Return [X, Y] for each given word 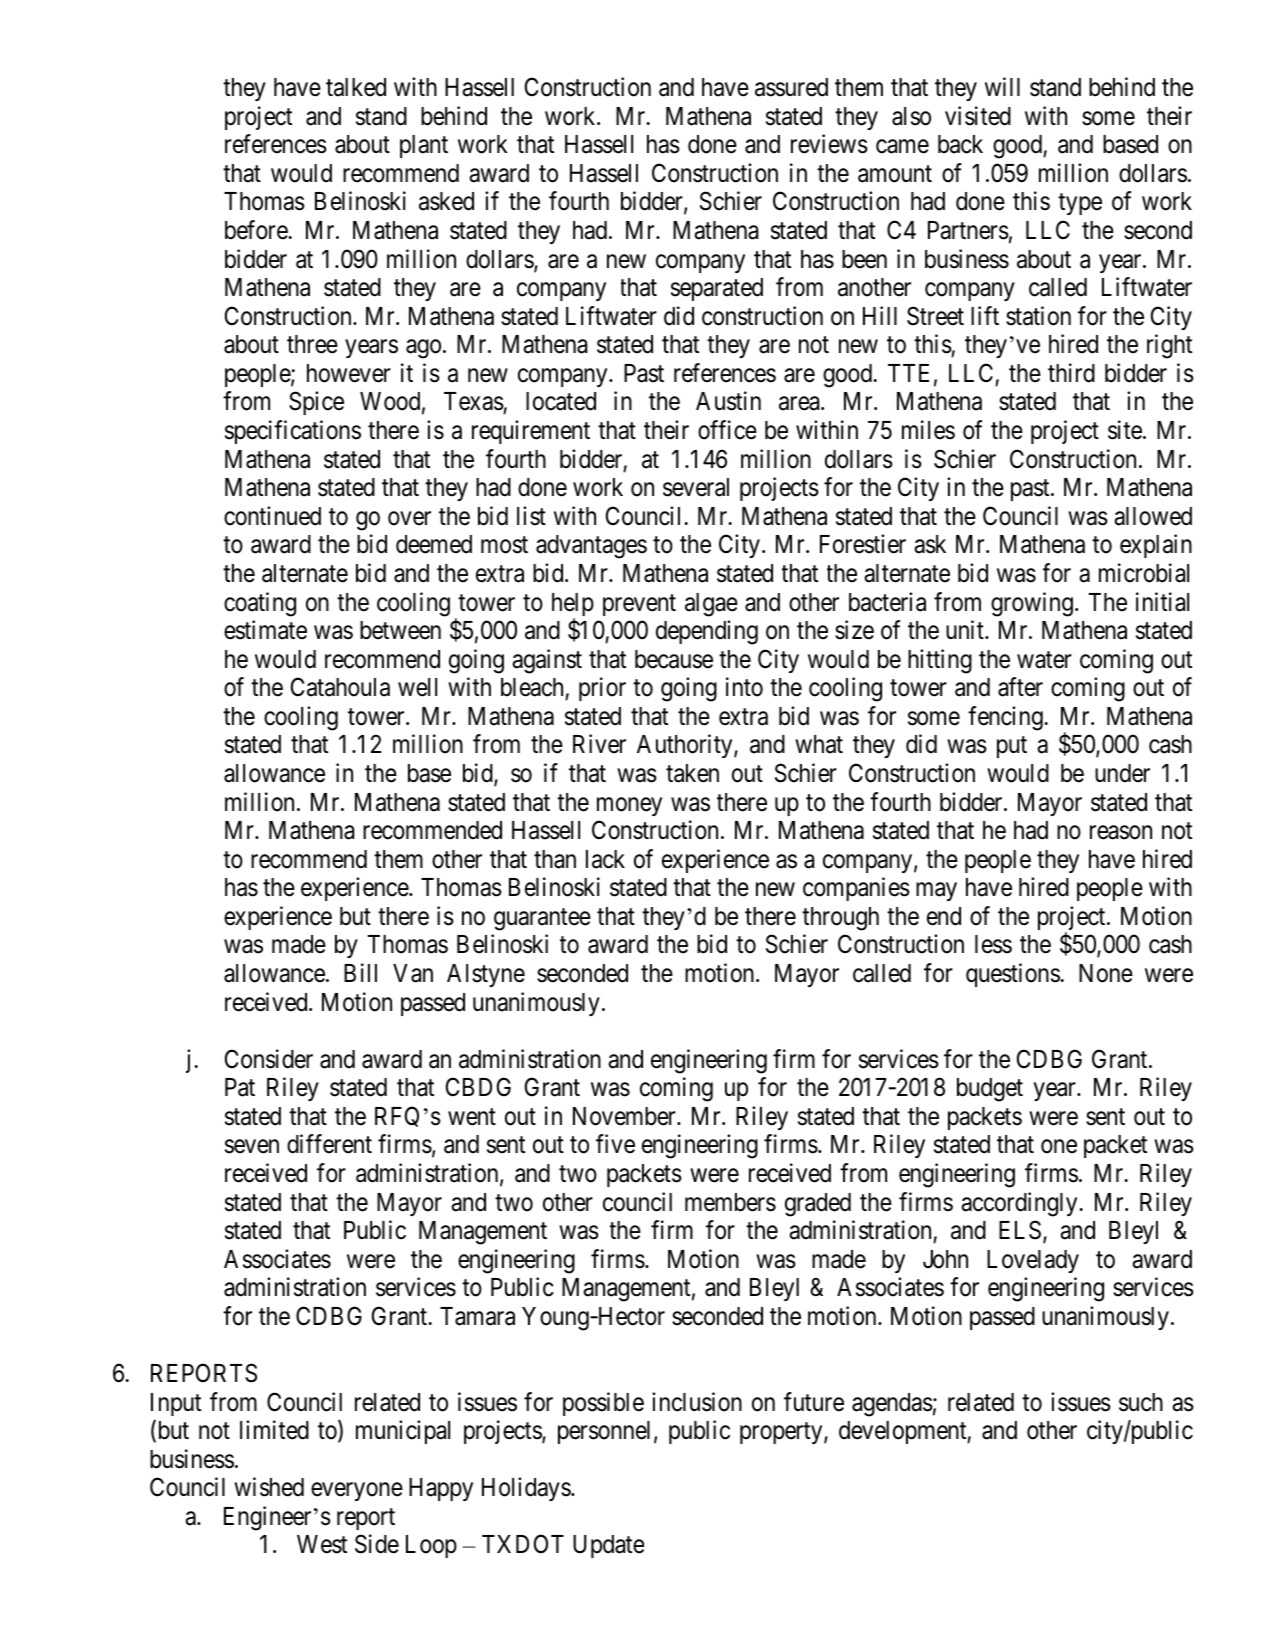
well [417, 687]
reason [1121, 833]
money [629, 806]
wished [269, 1487]
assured [791, 87]
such [1141, 1402]
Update [608, 1546]
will [1002, 86]
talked [356, 87]
